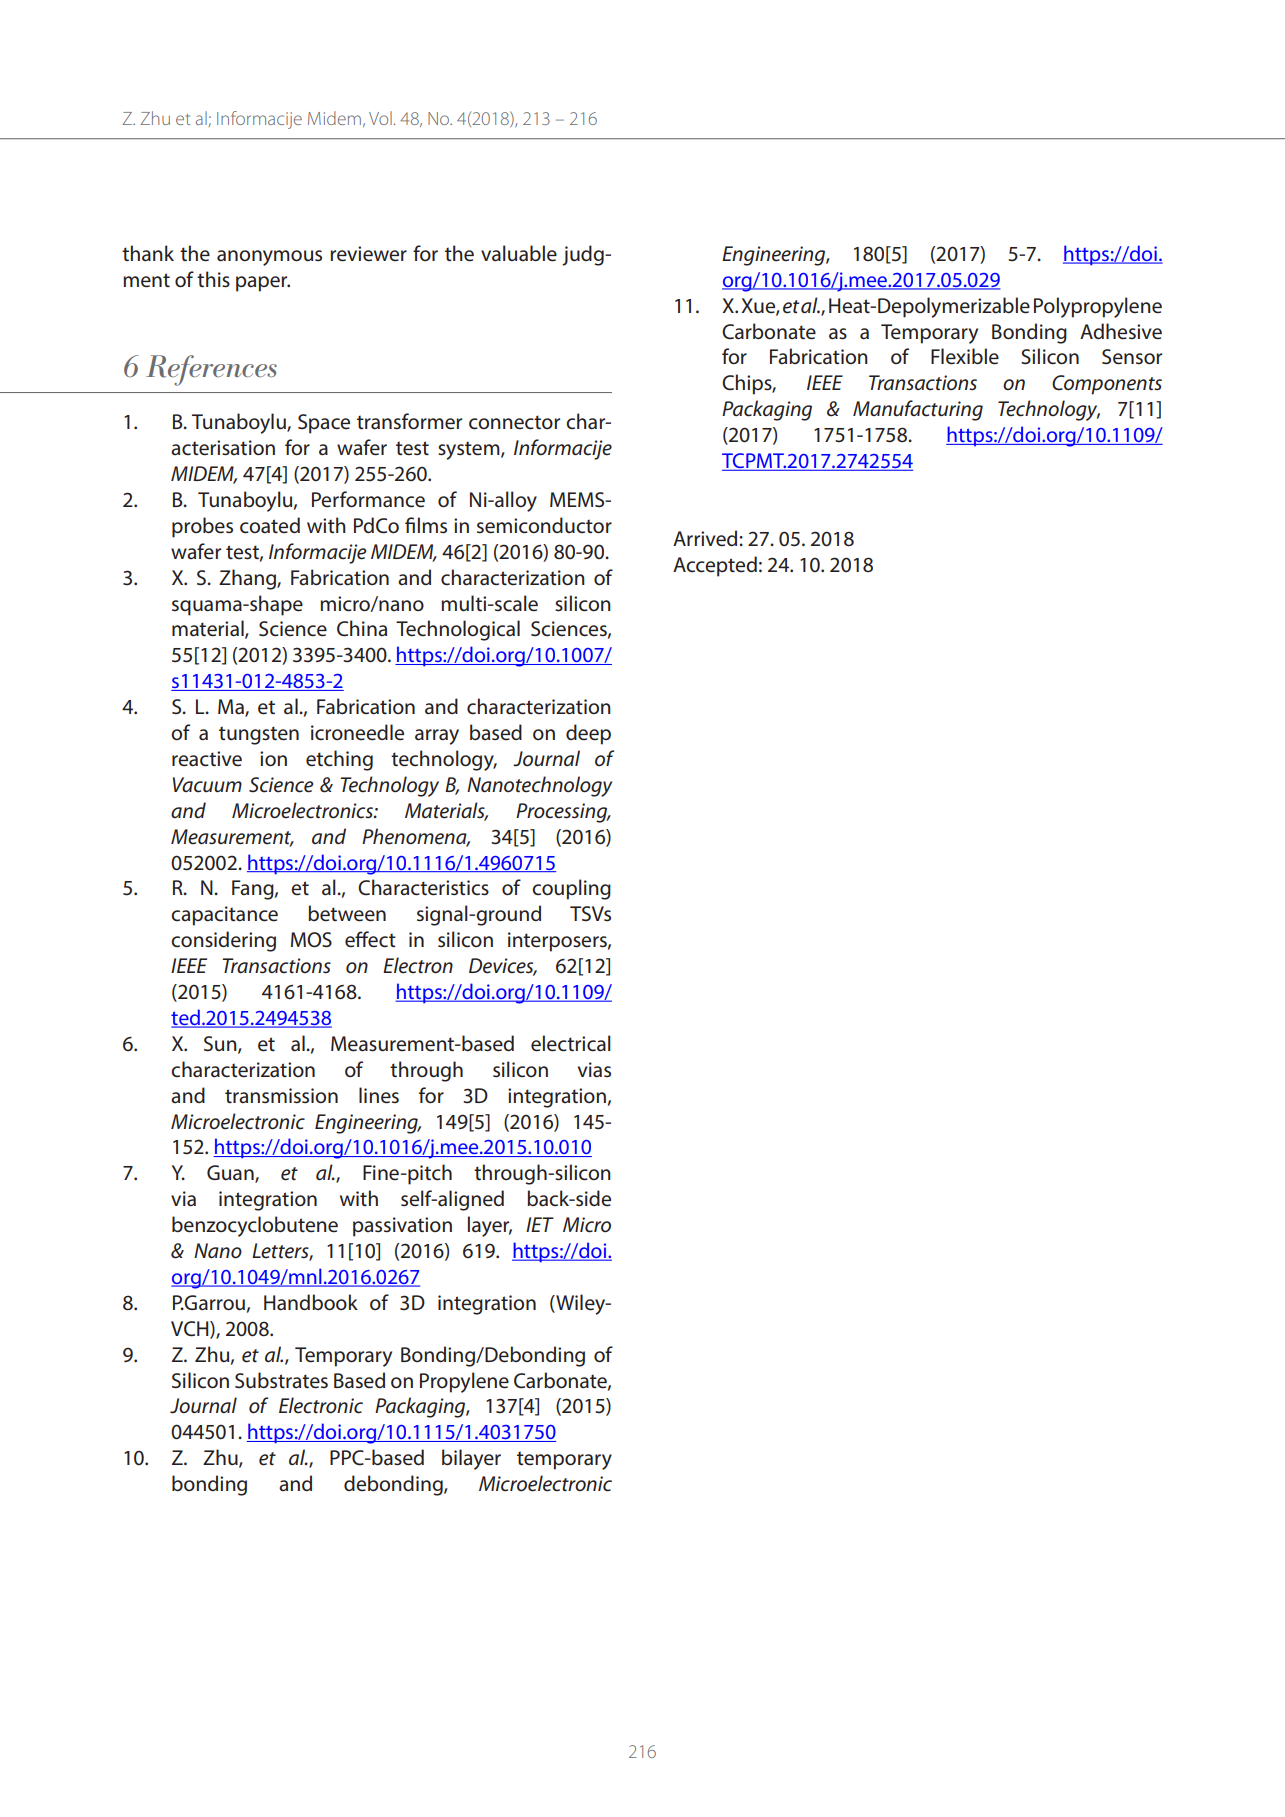  Describe the element at coordinates (259, 735) in the screenshot. I see `tungsten` at that location.
